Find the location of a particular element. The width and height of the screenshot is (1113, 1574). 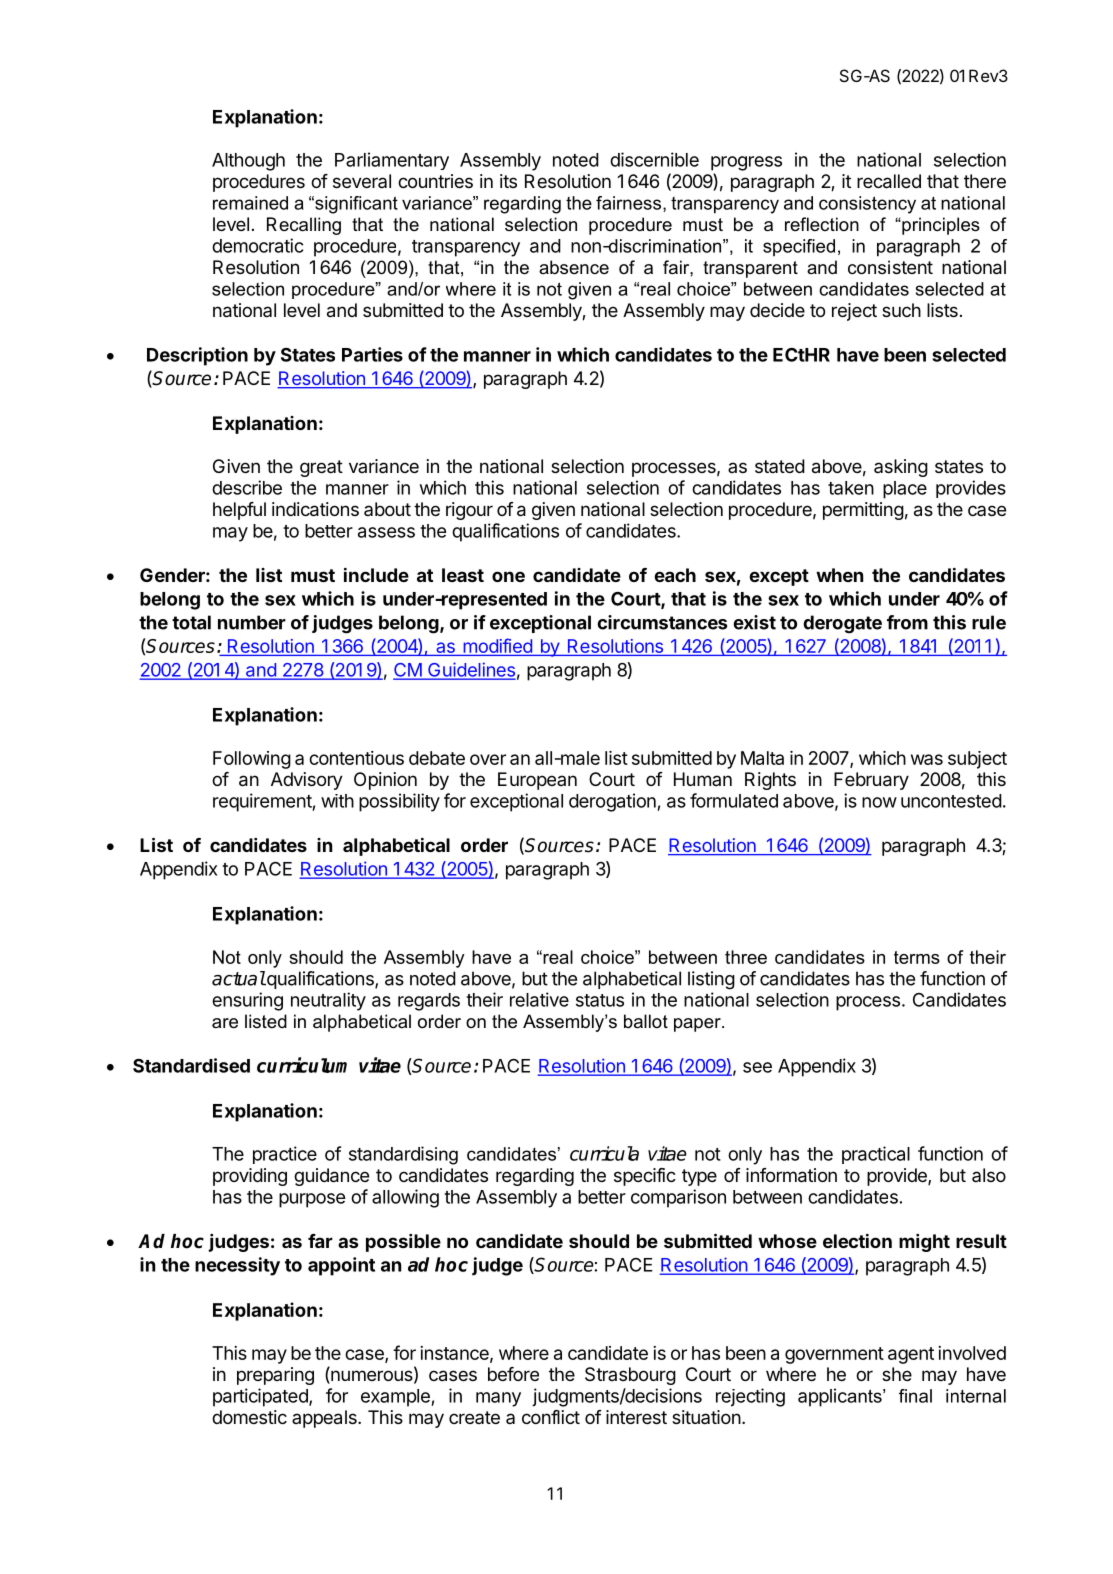

indications is located at coordinates (315, 509).
